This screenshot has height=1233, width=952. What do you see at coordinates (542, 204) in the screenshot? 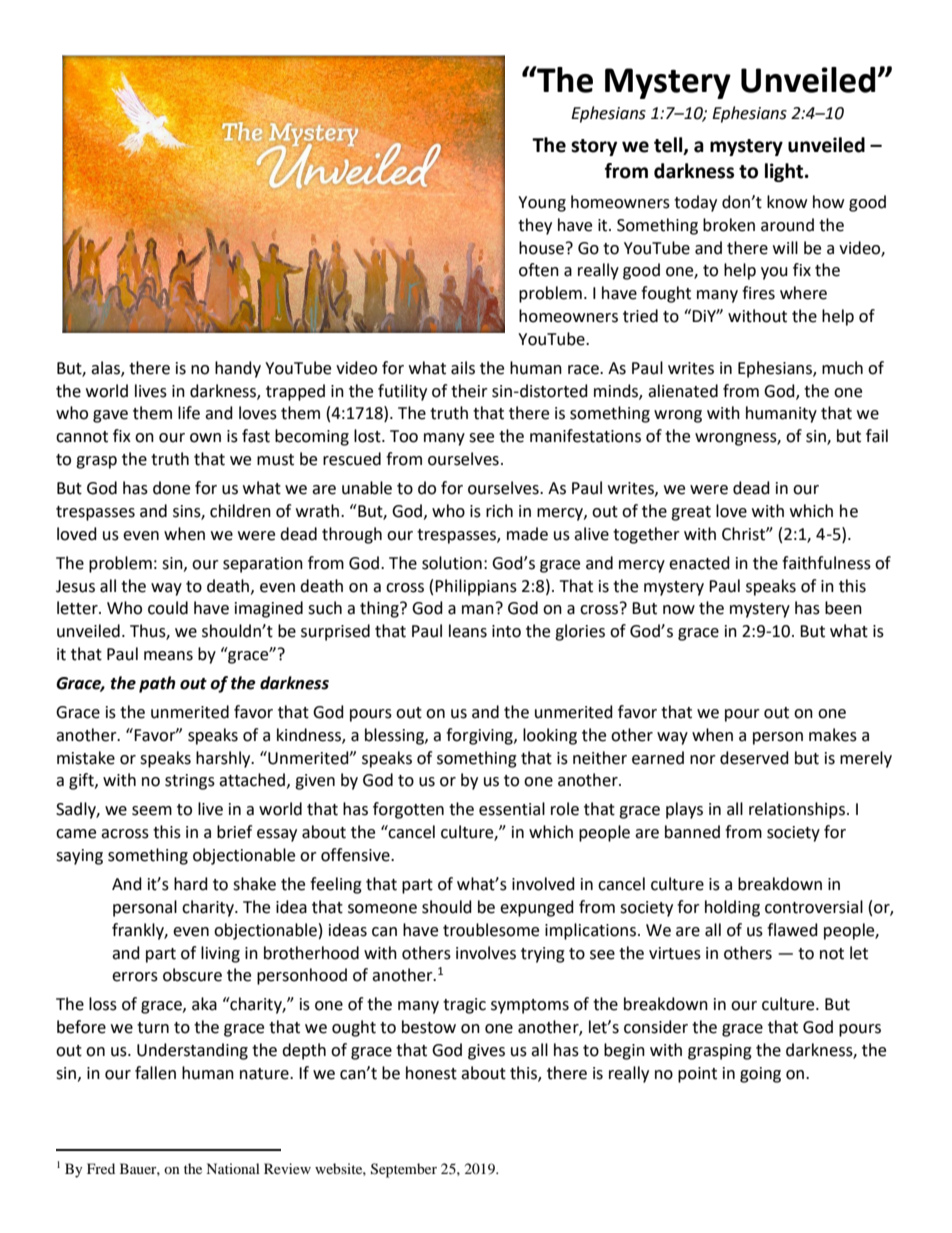
I see `Young` at bounding box center [542, 204].
